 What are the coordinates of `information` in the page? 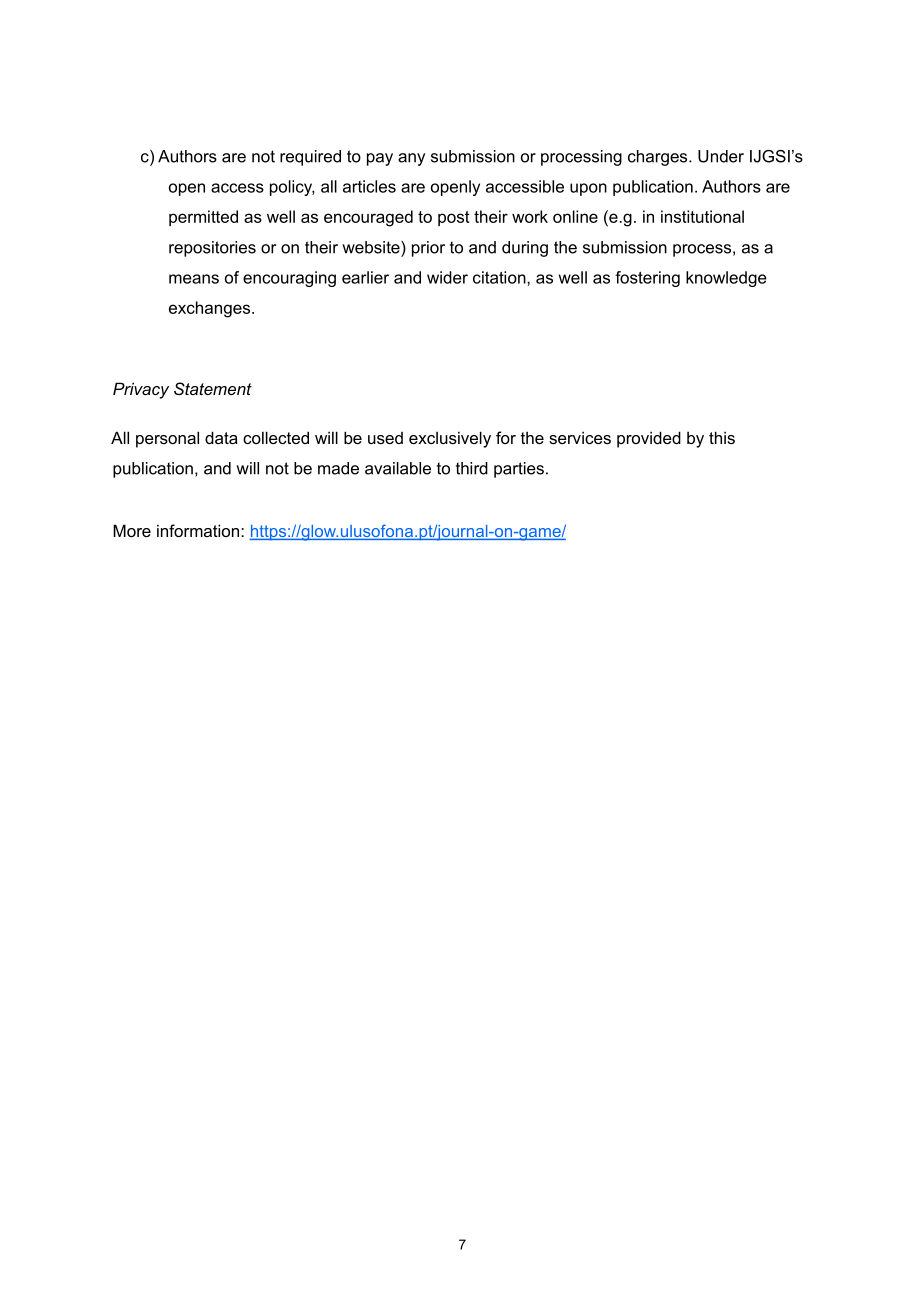 It's located at (199, 530).
